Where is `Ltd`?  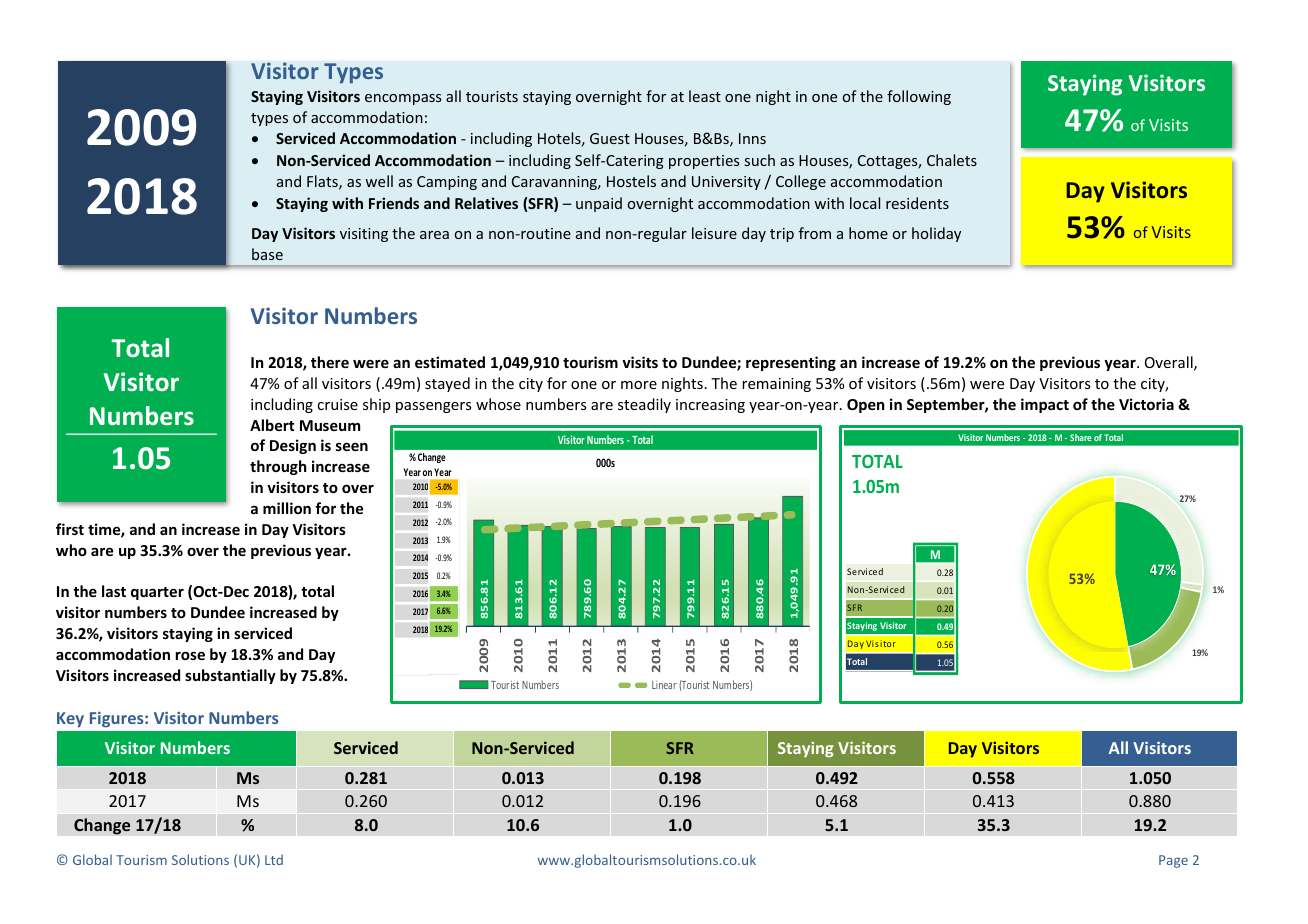 Ltd is located at coordinates (274, 859).
